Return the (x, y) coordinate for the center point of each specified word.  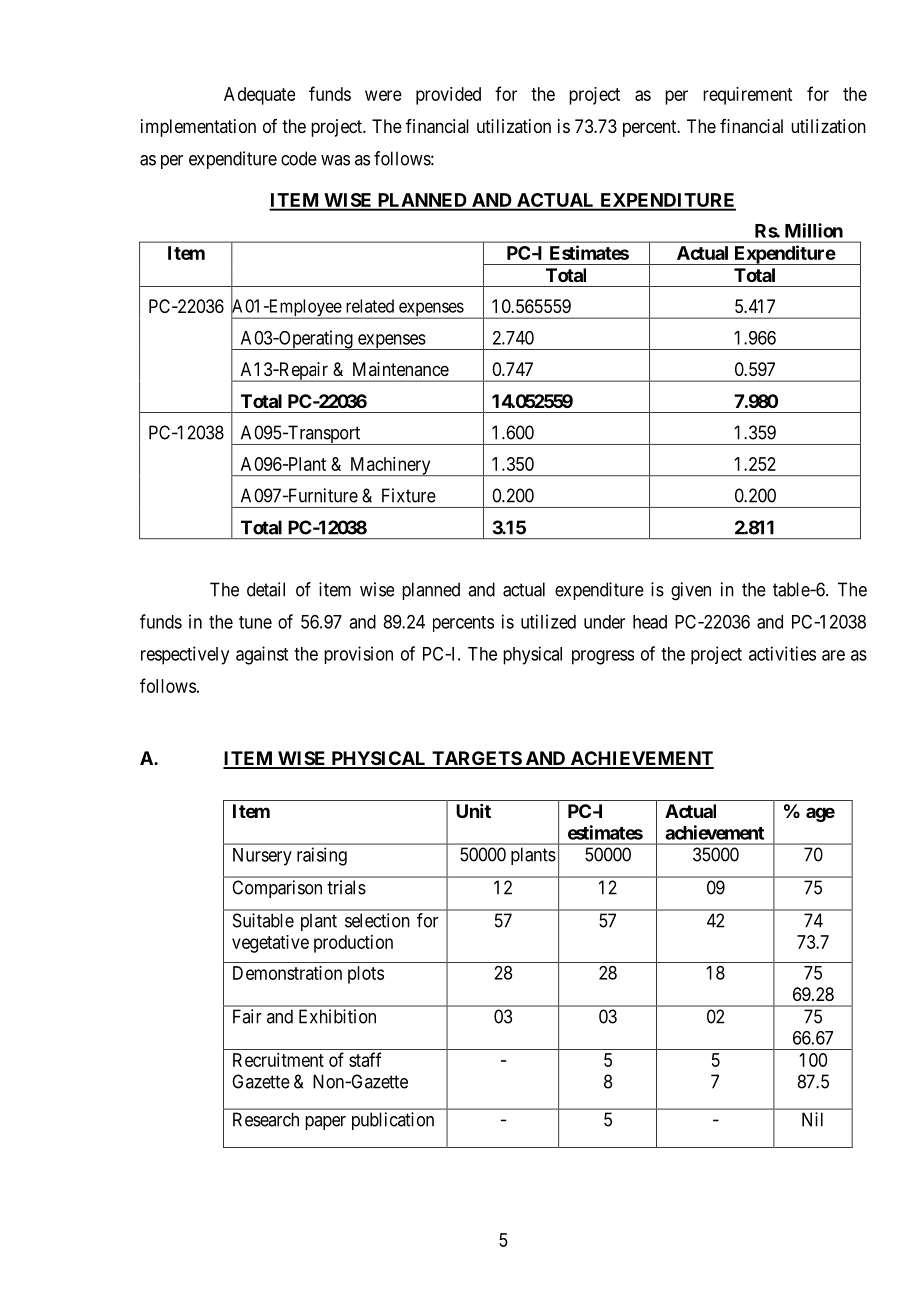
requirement (747, 96)
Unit (473, 811)
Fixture (409, 495)
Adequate (259, 96)
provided (448, 96)
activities (782, 653)
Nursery (262, 857)
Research (266, 1119)
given (691, 591)
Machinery (390, 466)
